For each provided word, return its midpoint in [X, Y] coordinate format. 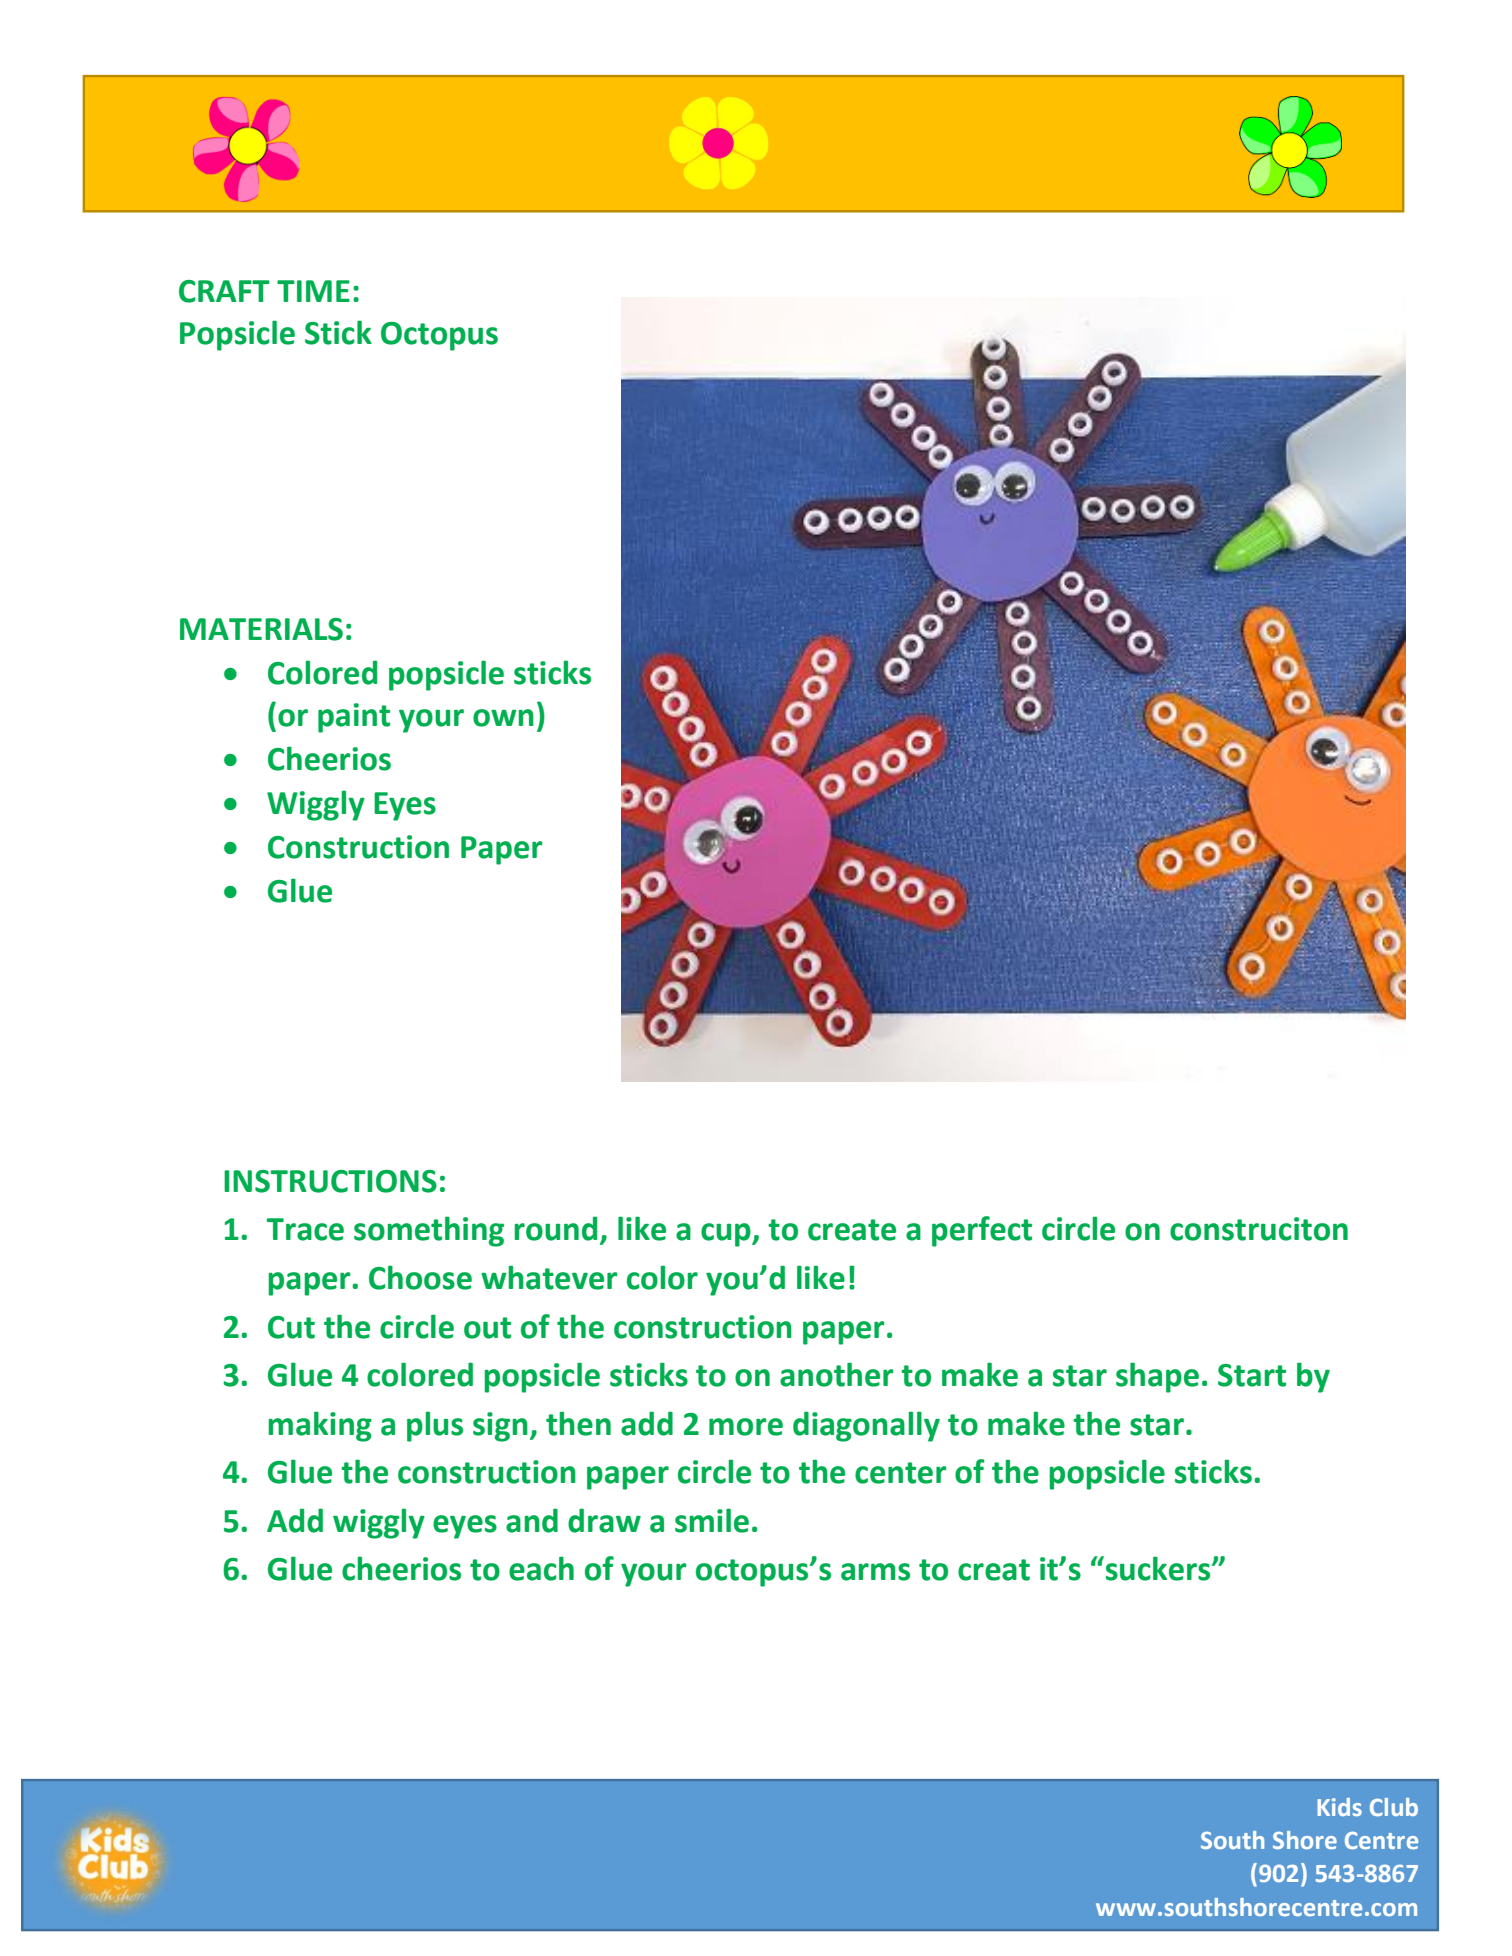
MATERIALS [261, 629]
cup [727, 1235]
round [555, 1228]
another [836, 1374]
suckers [1158, 1568]
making [320, 1426]
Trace [305, 1229]
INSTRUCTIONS [330, 1181]
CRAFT [224, 291]
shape [1157, 1377]
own [503, 718]
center [900, 1473]
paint [354, 718]
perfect [982, 1231]
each [541, 1568]
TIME [313, 291]
